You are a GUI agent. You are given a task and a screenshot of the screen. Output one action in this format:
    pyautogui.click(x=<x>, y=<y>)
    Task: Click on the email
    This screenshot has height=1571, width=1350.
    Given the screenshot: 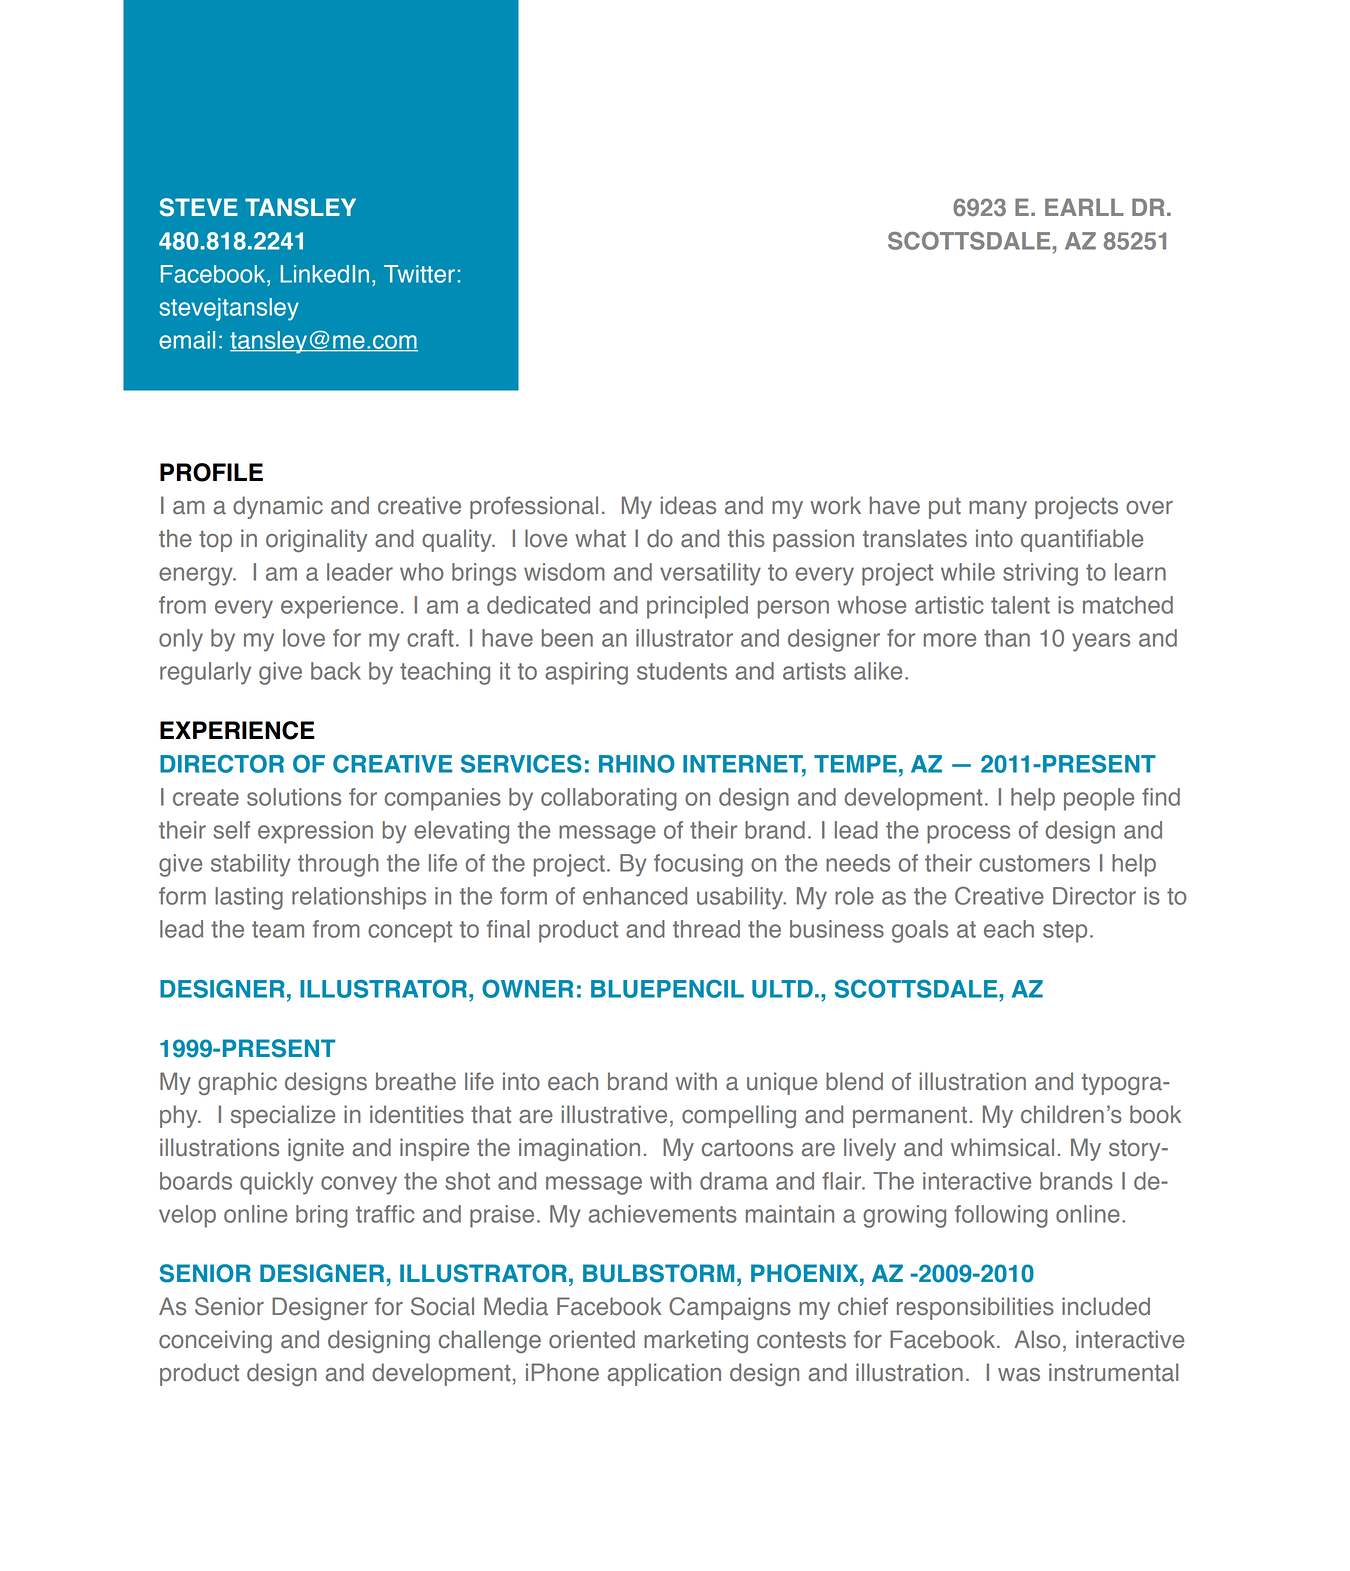 What is the action you would take?
    pyautogui.click(x=187, y=340)
